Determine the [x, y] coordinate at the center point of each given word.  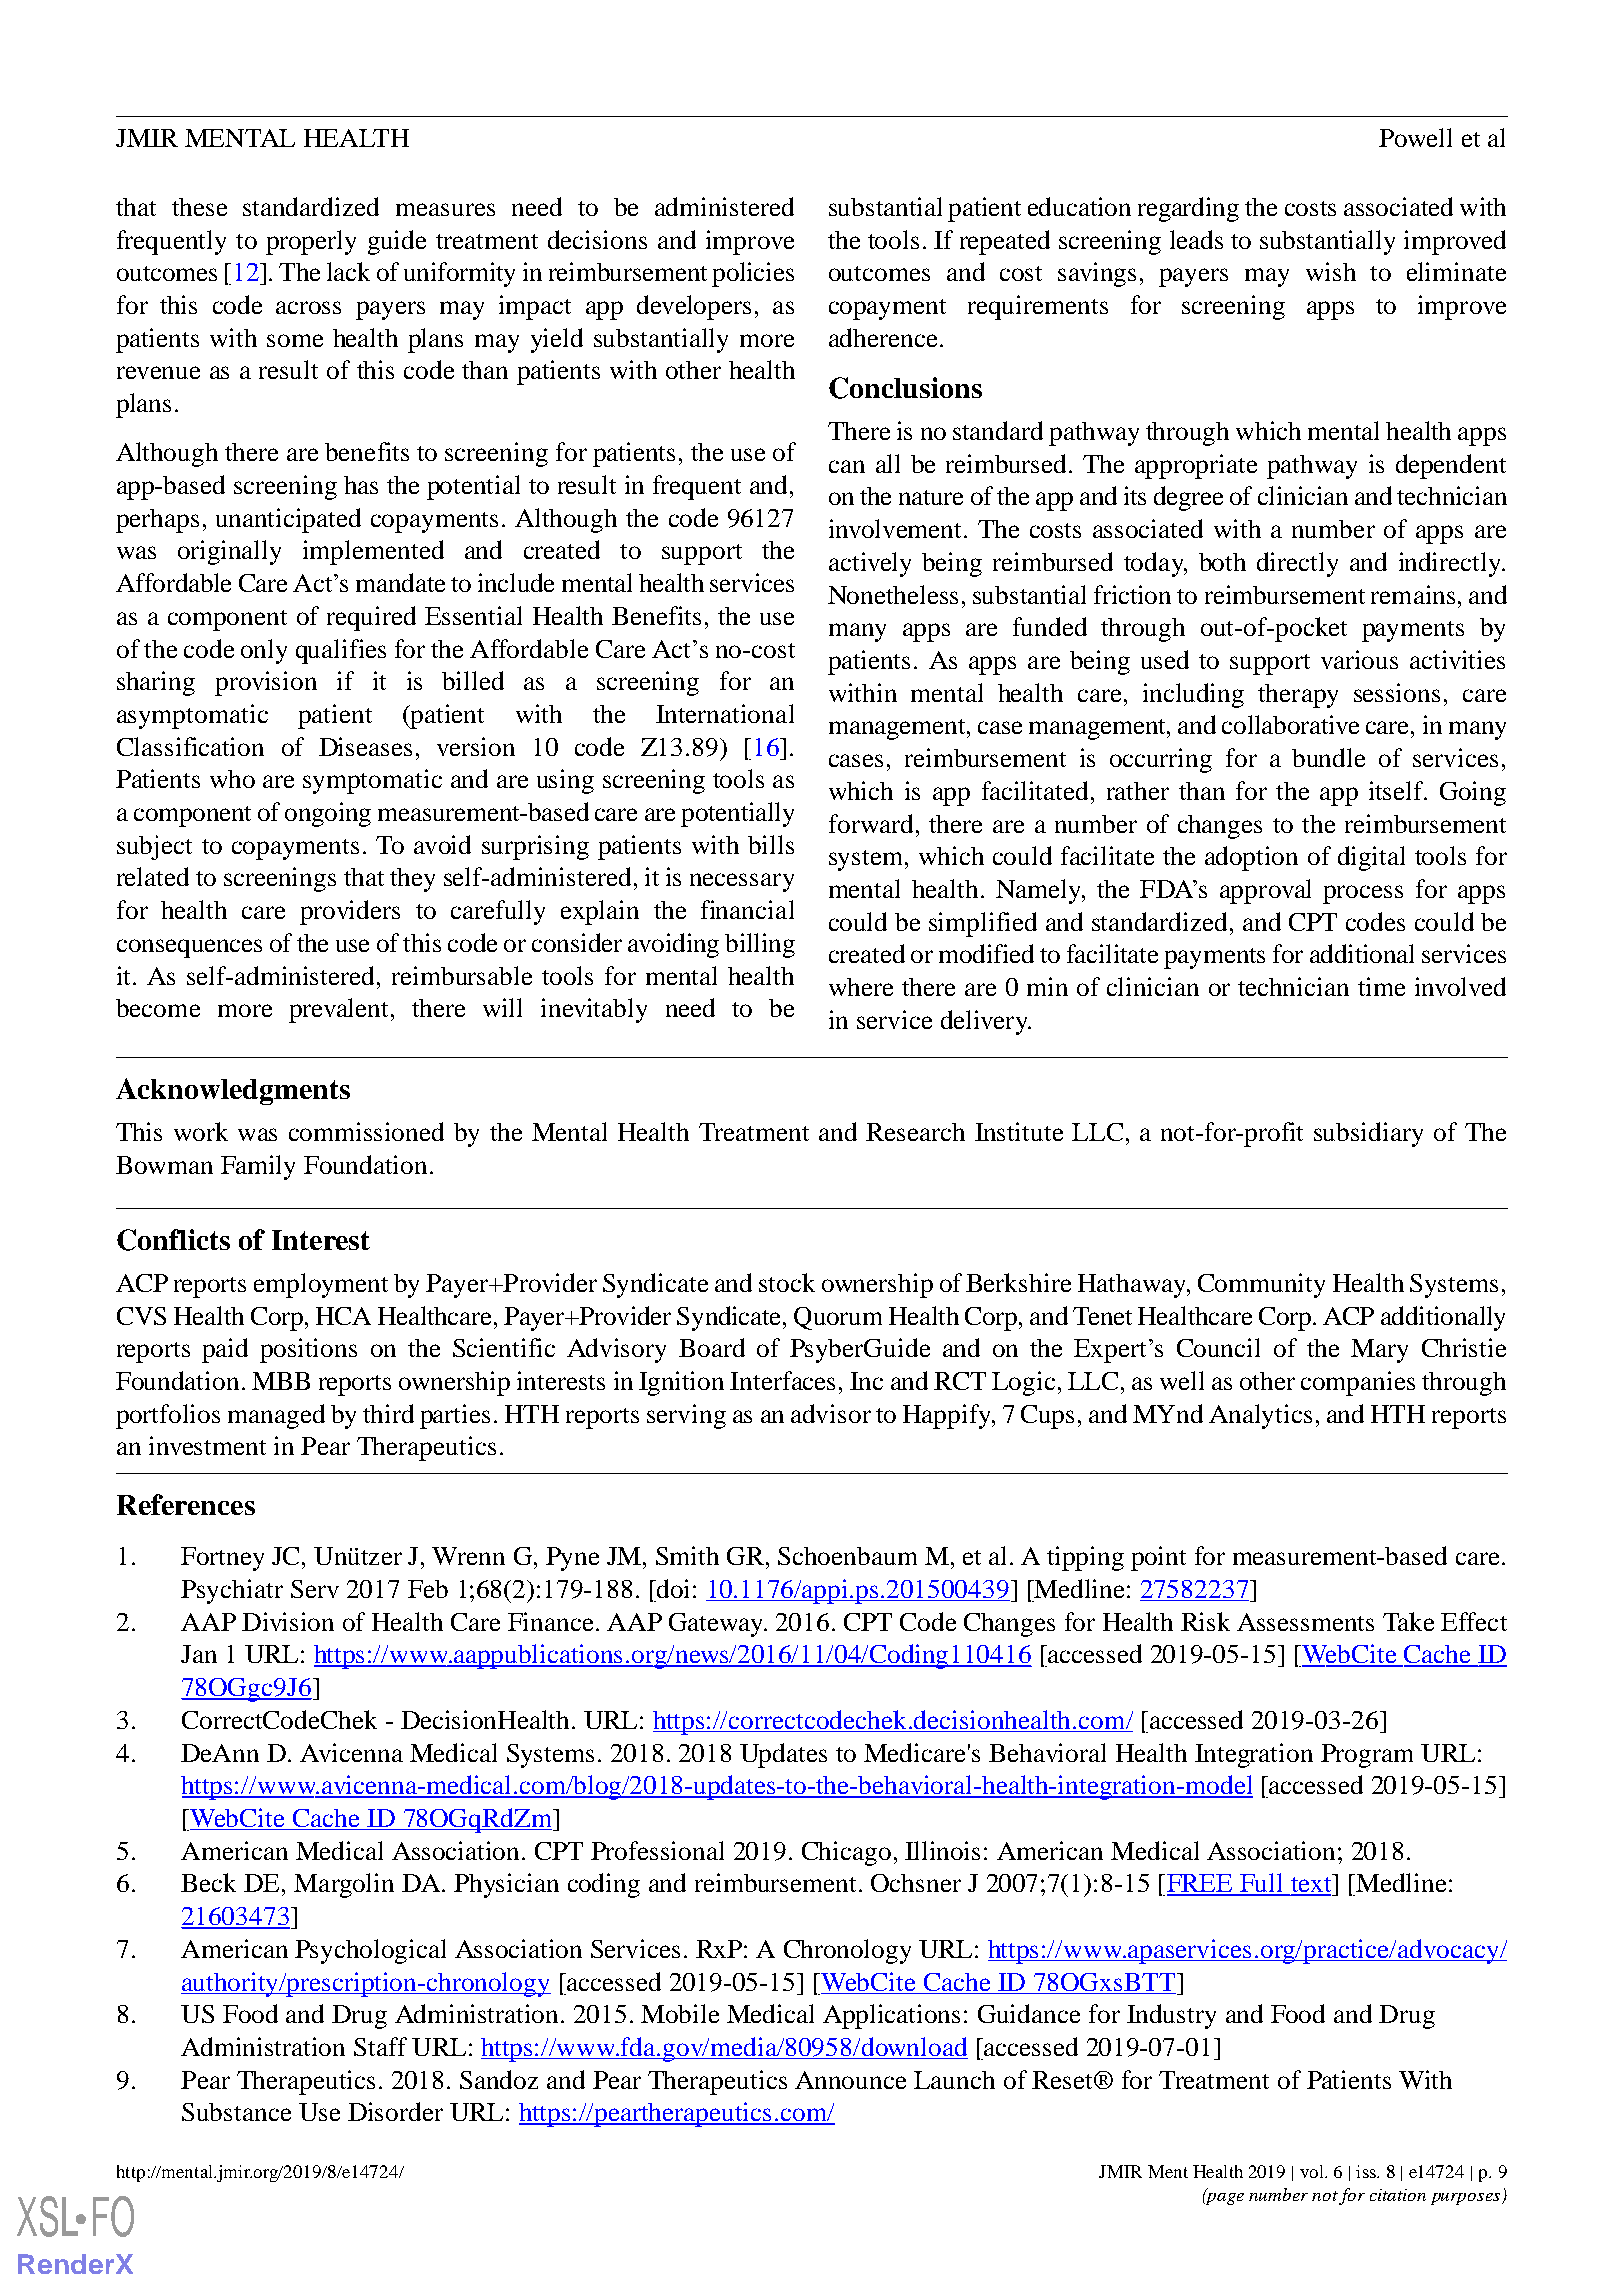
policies [753, 274]
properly [311, 242]
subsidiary [1368, 1134]
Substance [236, 2112]
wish [1331, 271]
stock [787, 1282]
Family [258, 1167]
